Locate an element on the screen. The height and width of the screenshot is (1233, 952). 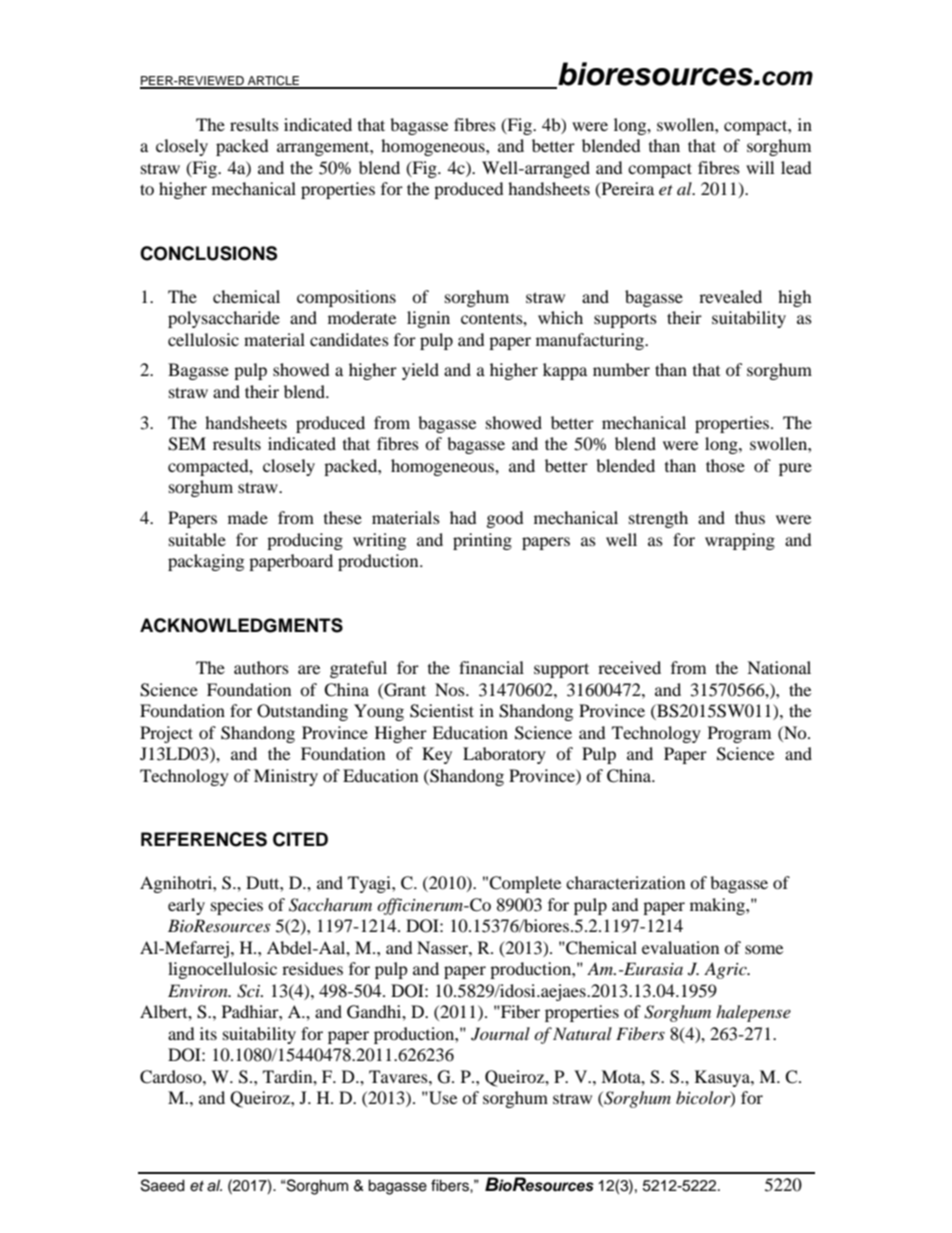
Program is located at coordinates (739, 734).
